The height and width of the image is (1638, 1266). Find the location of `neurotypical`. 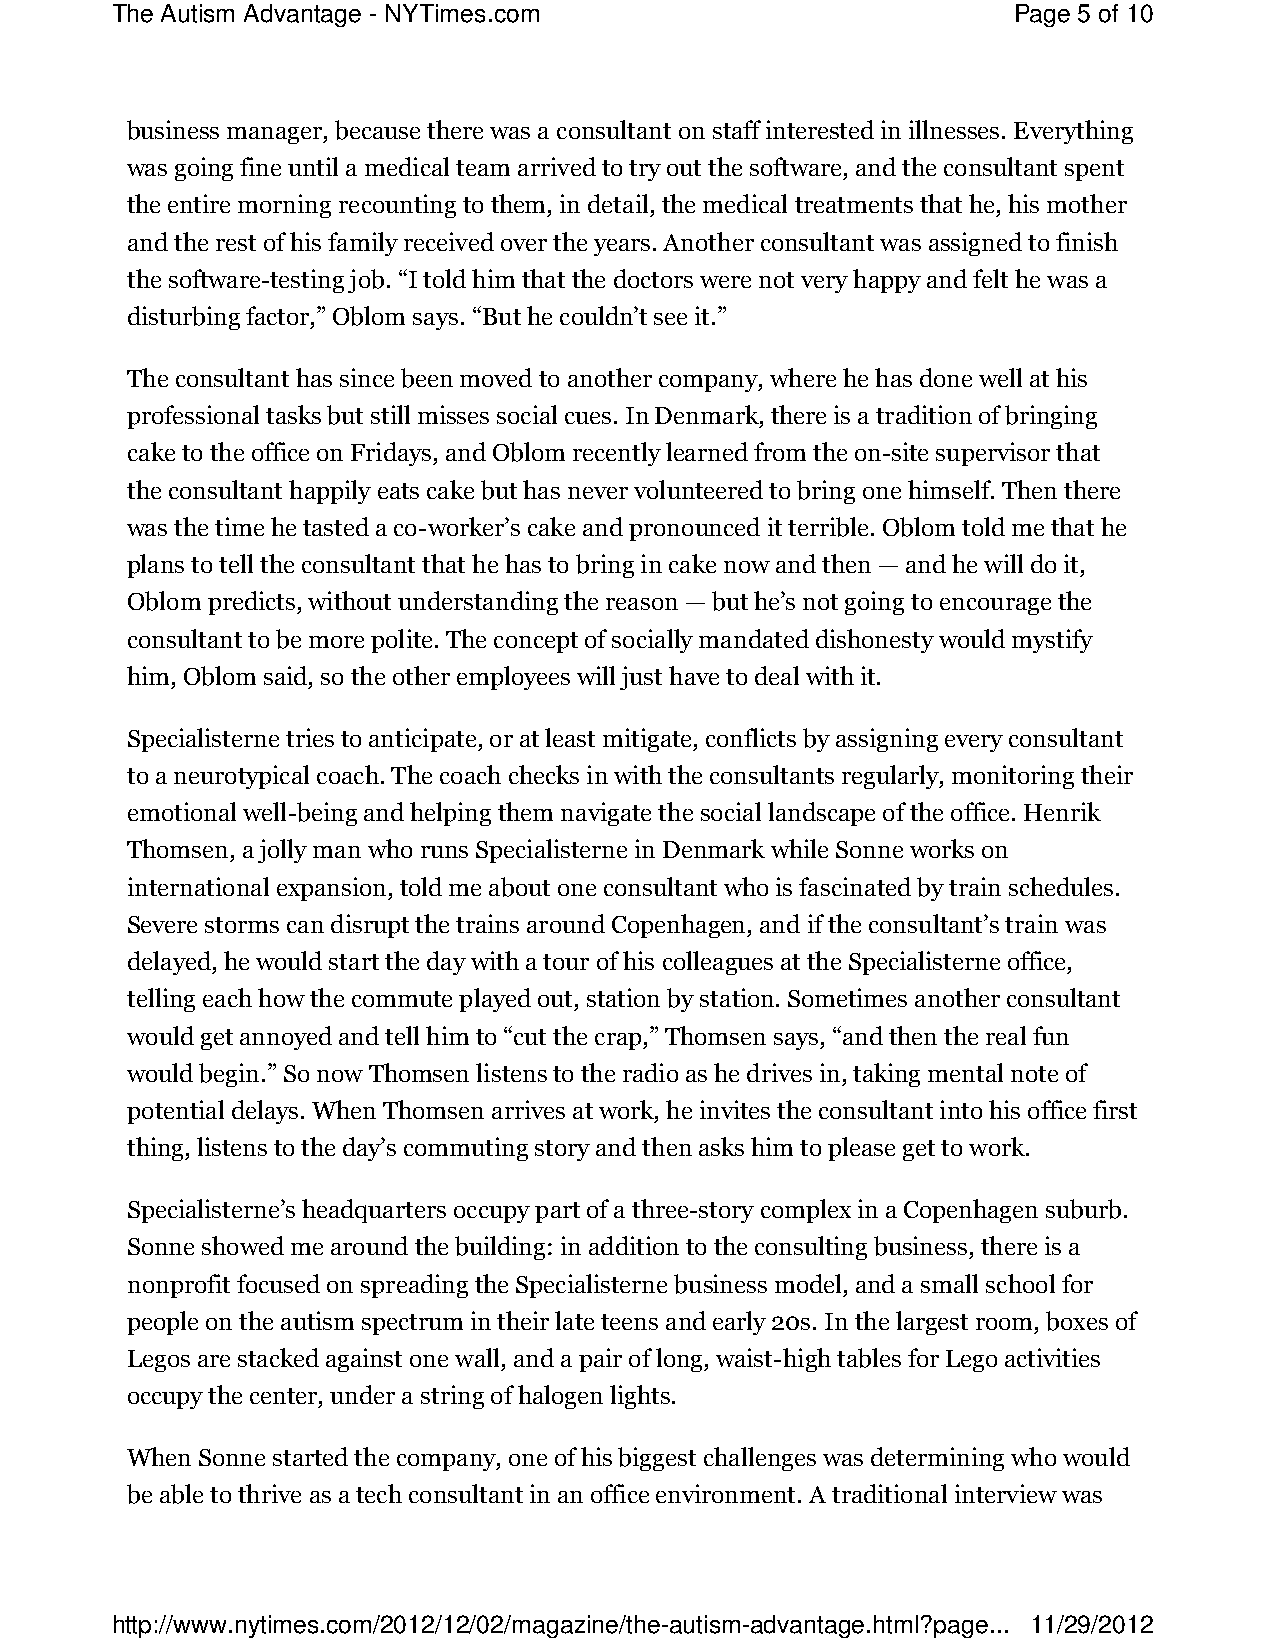

neurotypical is located at coordinates (241, 777).
